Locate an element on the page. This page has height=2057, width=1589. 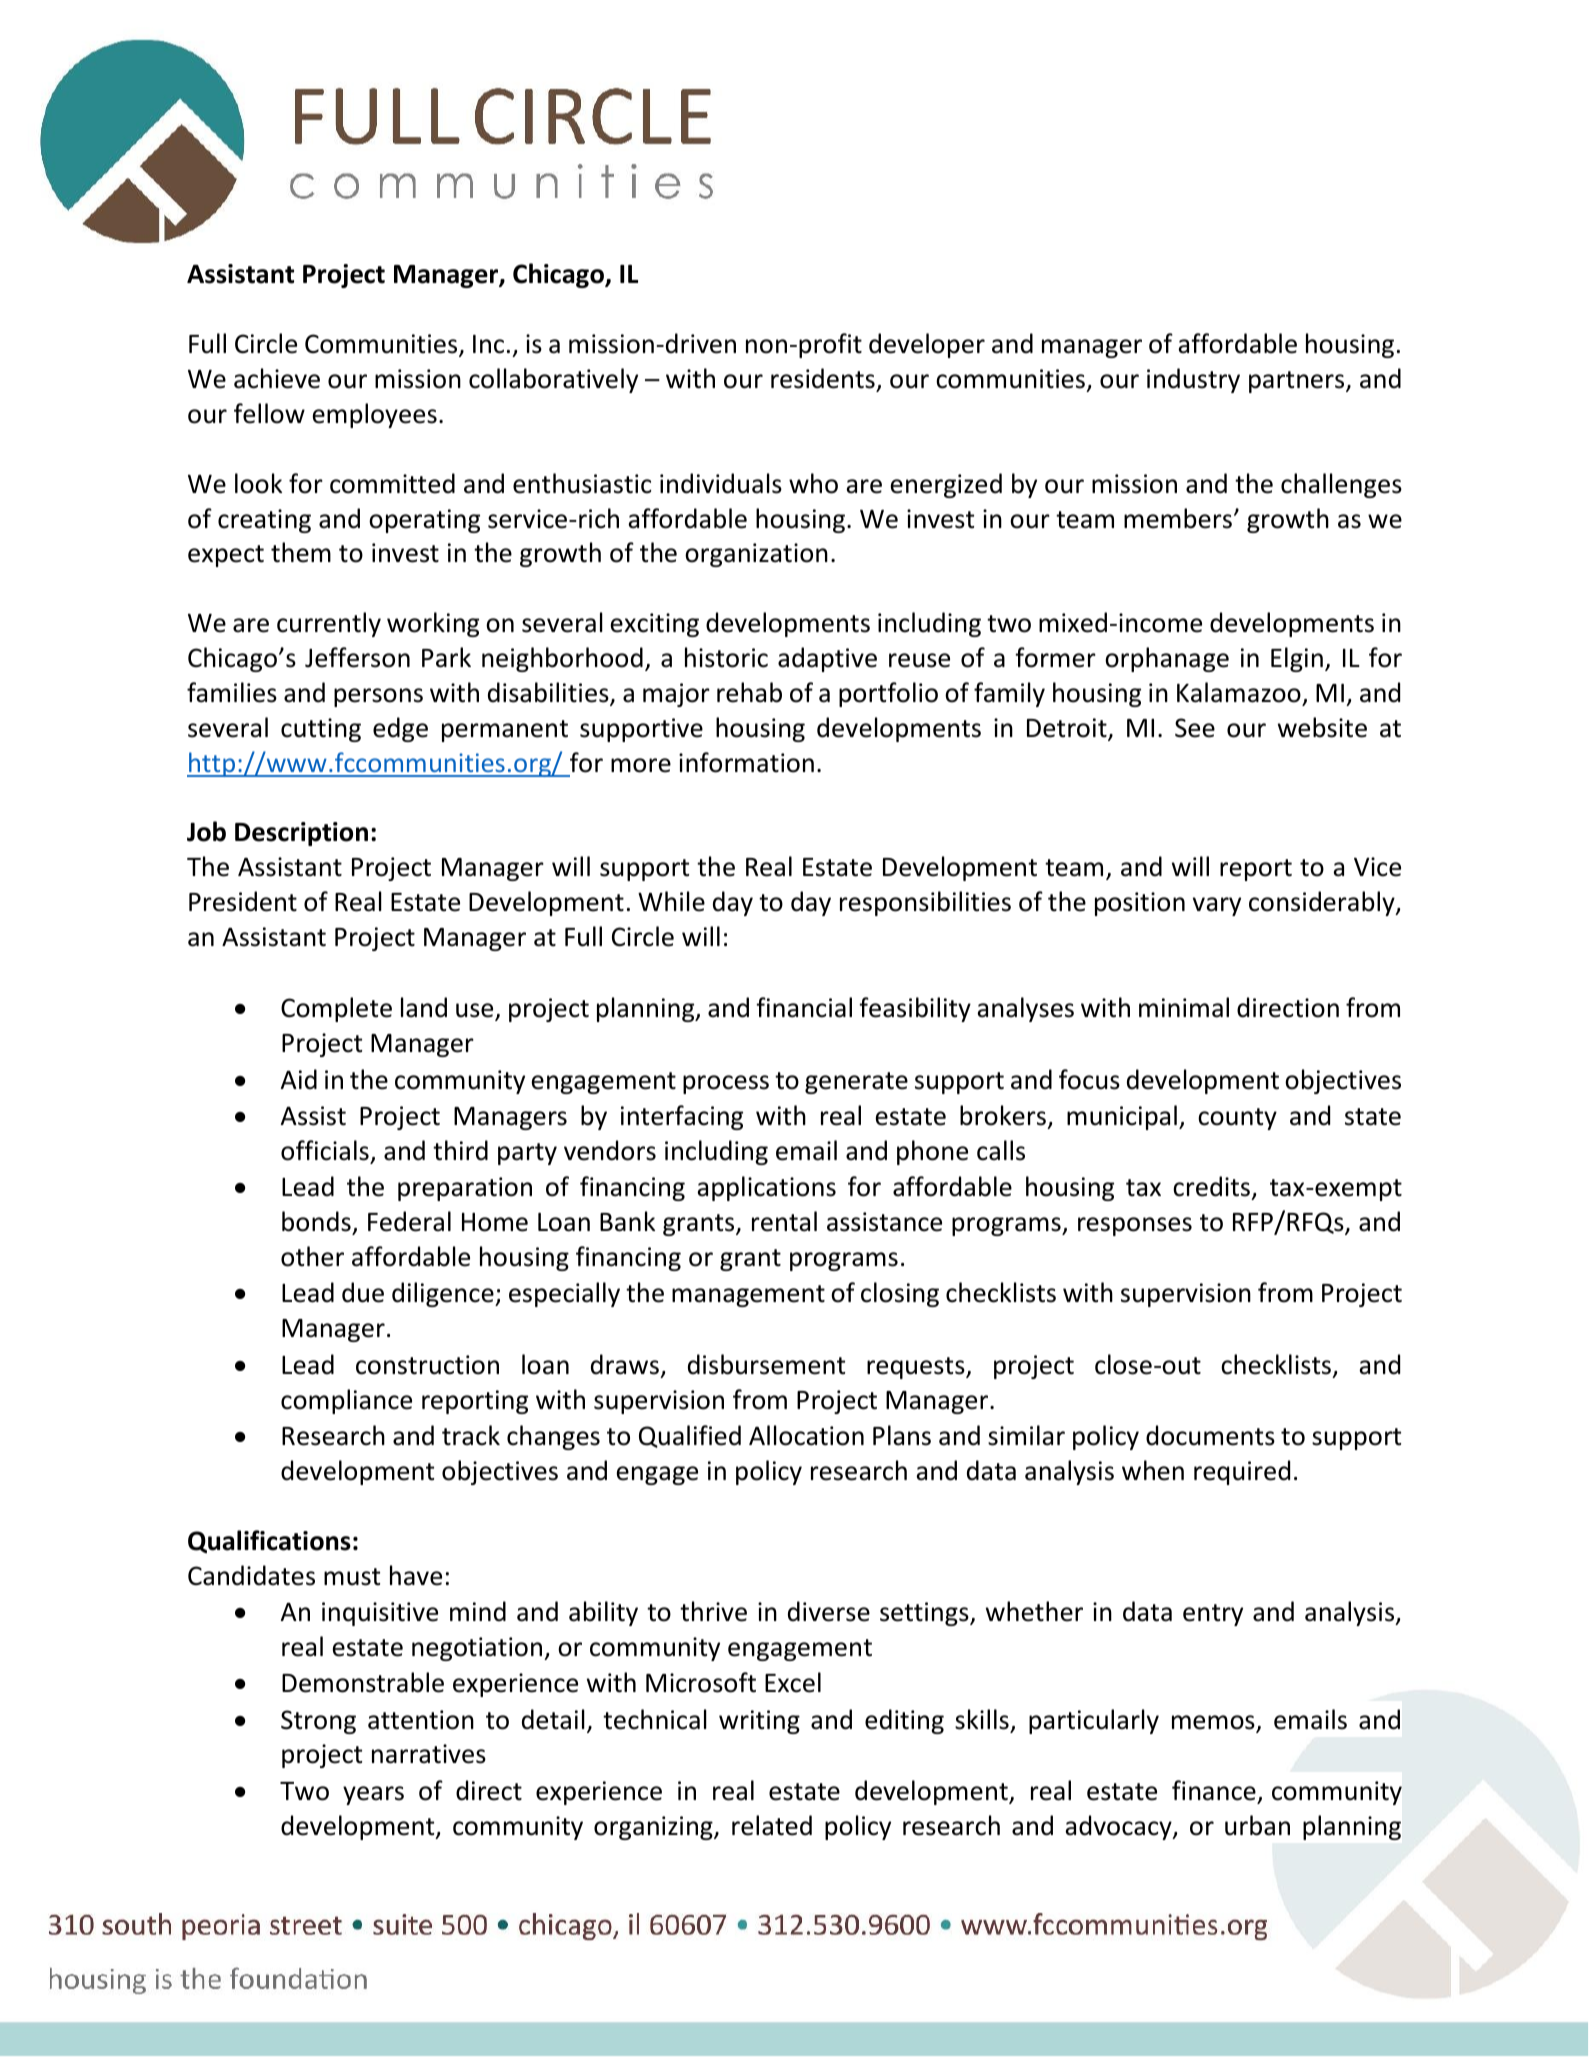
credits is located at coordinates (1213, 1188).
